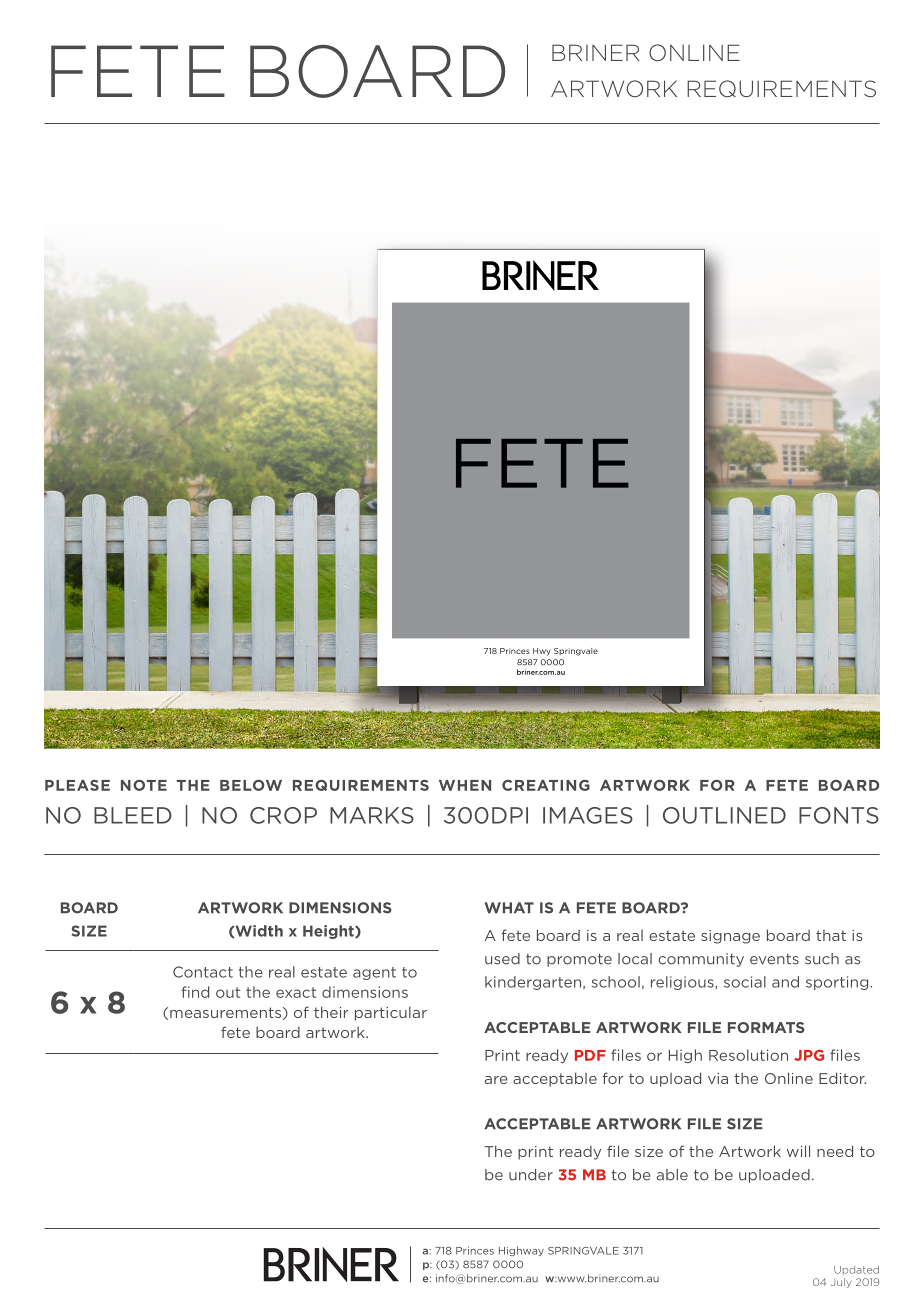  I want to click on events, so click(774, 959).
